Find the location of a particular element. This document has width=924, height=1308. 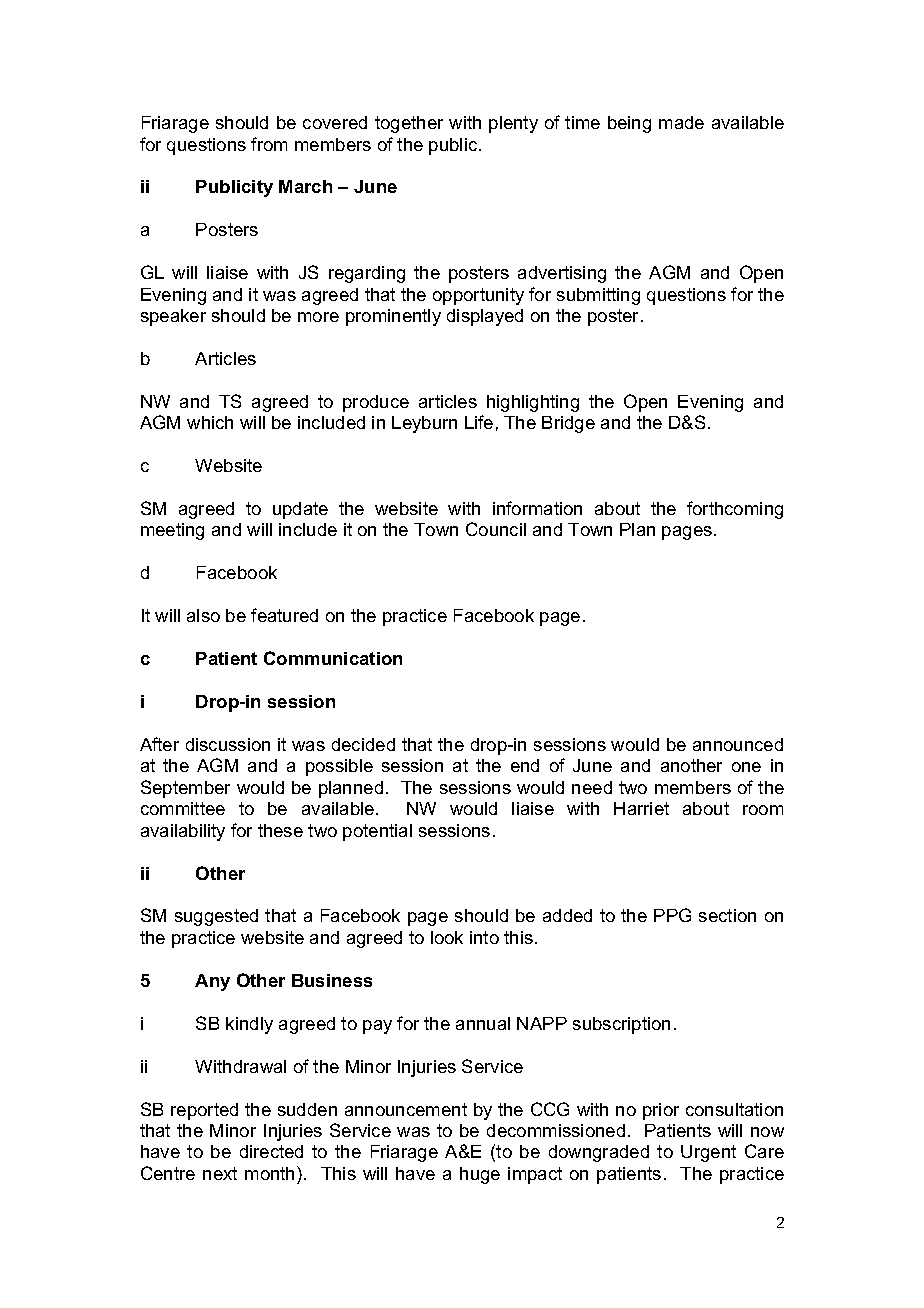

huge is located at coordinates (480, 1175).
